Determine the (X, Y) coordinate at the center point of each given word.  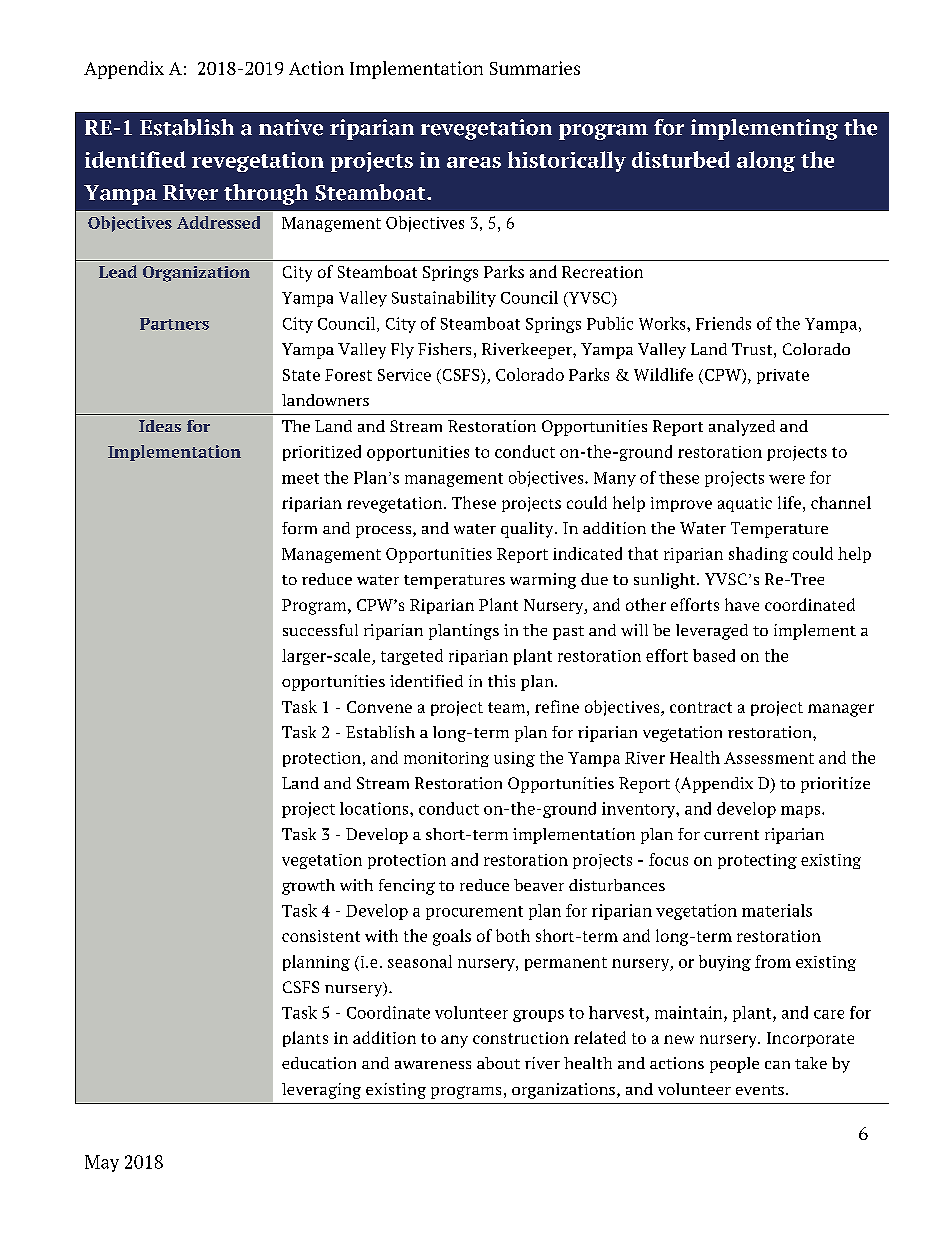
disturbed (681, 159)
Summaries (535, 68)
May (102, 1163)
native (291, 127)
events (760, 1090)
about (498, 1063)
